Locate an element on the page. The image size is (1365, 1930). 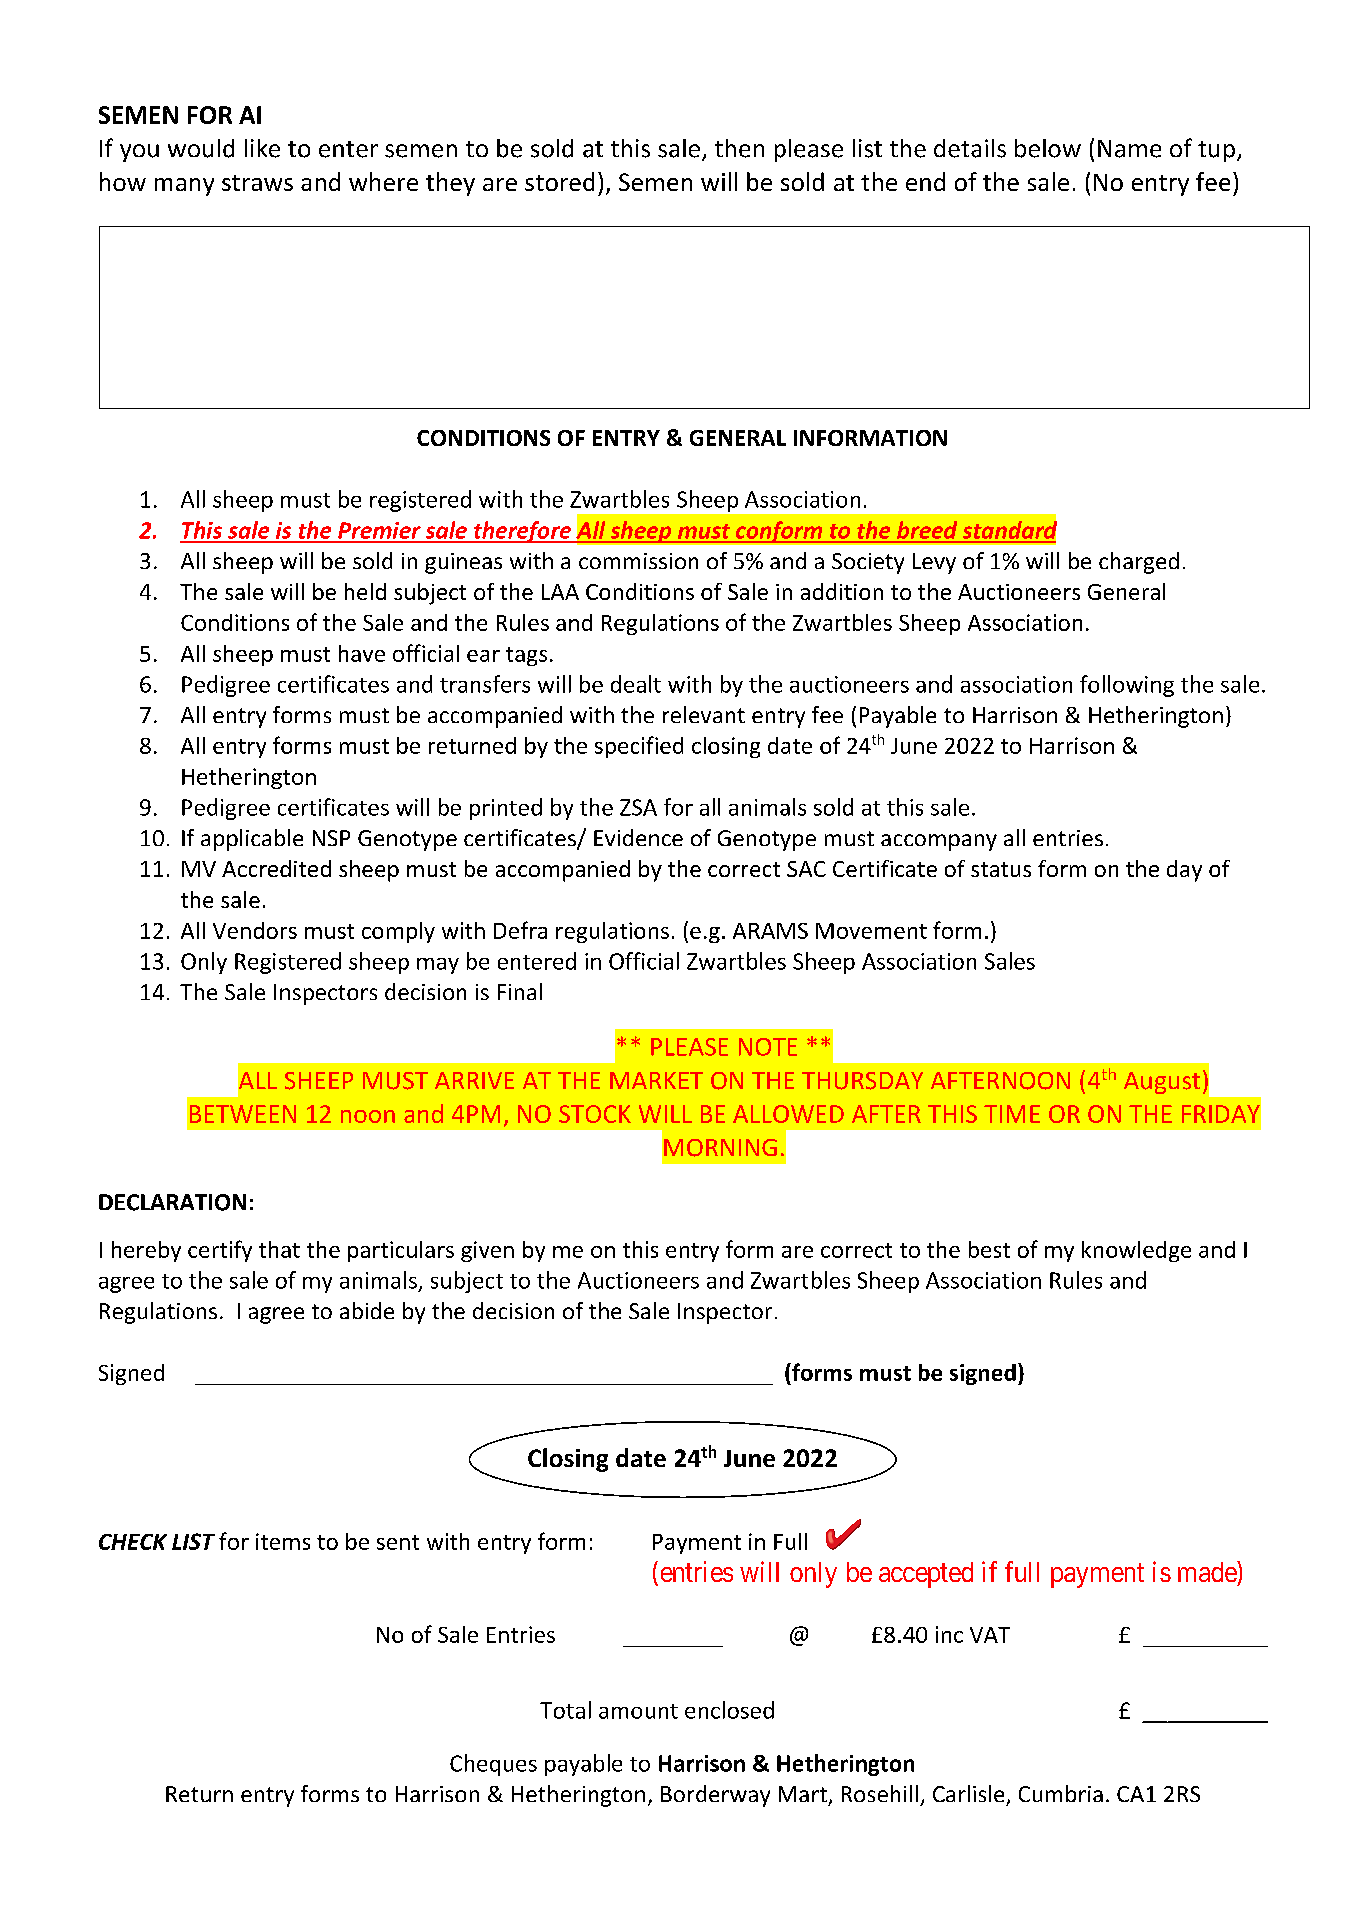
following is located at coordinates (1127, 686).
